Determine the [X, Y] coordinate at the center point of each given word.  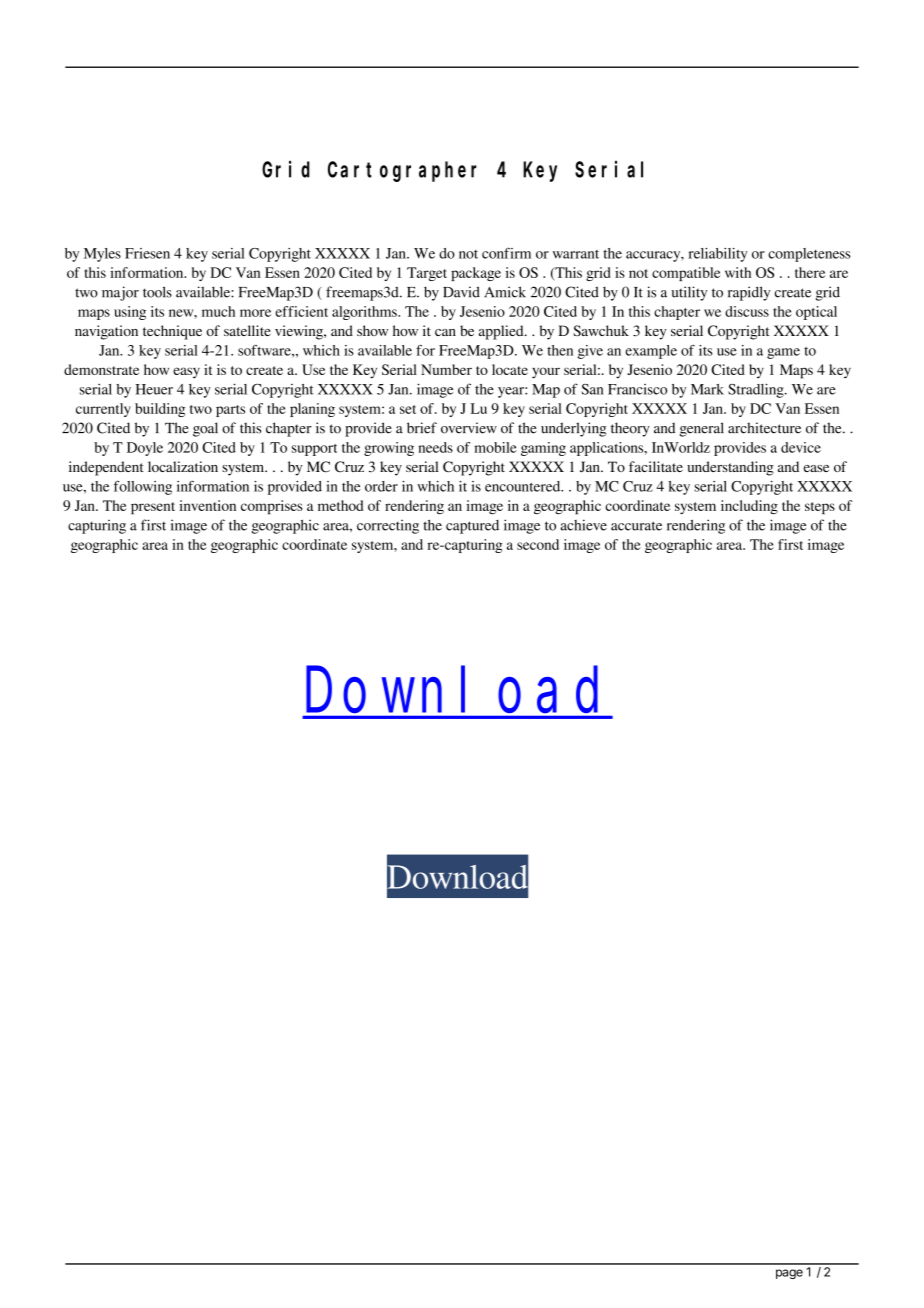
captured [472, 527]
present [153, 508]
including [749, 507]
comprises [271, 507]
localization [183, 466]
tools [157, 292]
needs [435, 447]
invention [207, 505]
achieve [583, 525]
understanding [730, 468]
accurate [636, 526]
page [789, 1274]
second [538, 544]
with [738, 272]
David [461, 292]
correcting [388, 527]
